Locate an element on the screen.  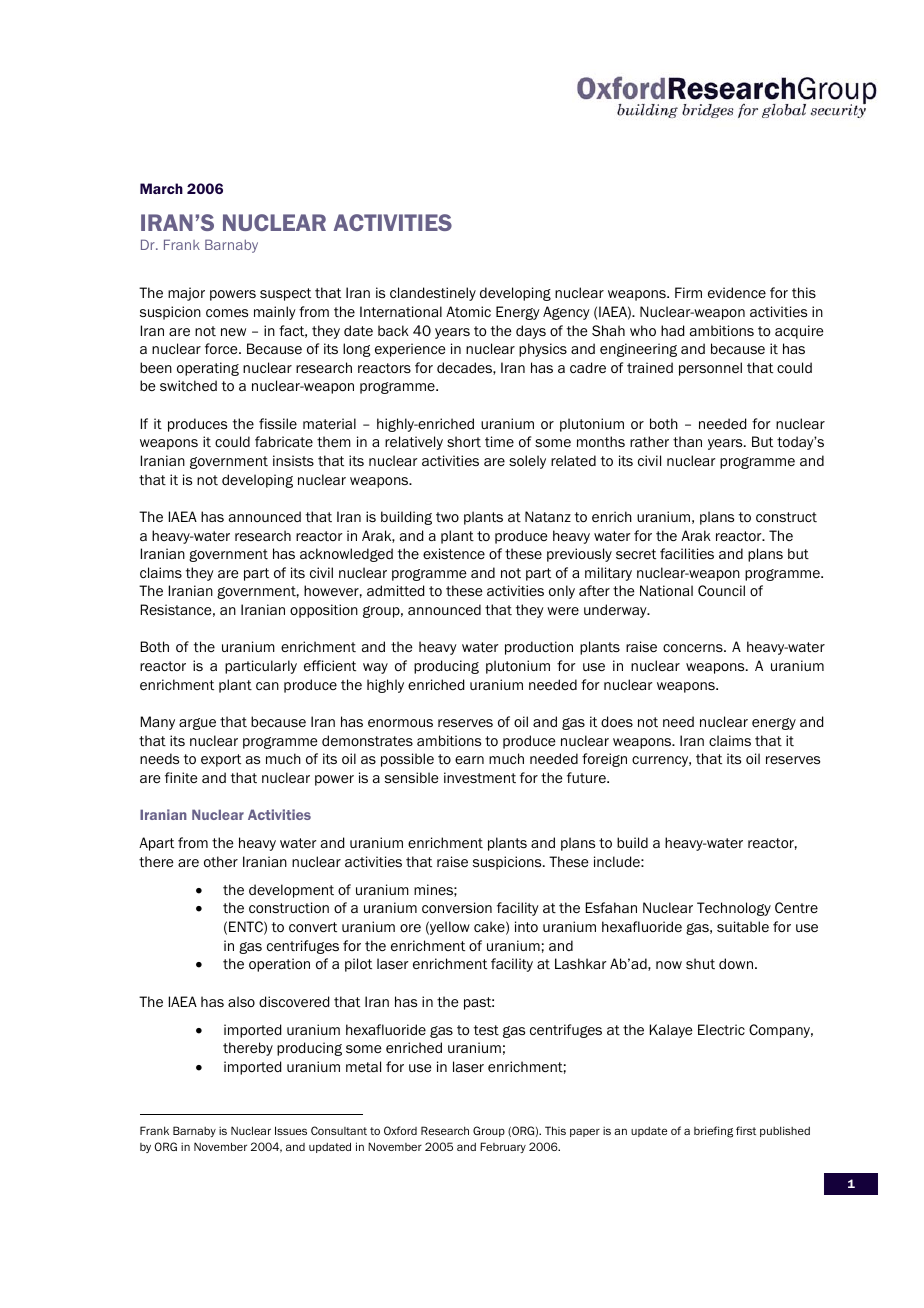
evidence is located at coordinates (737, 292).
